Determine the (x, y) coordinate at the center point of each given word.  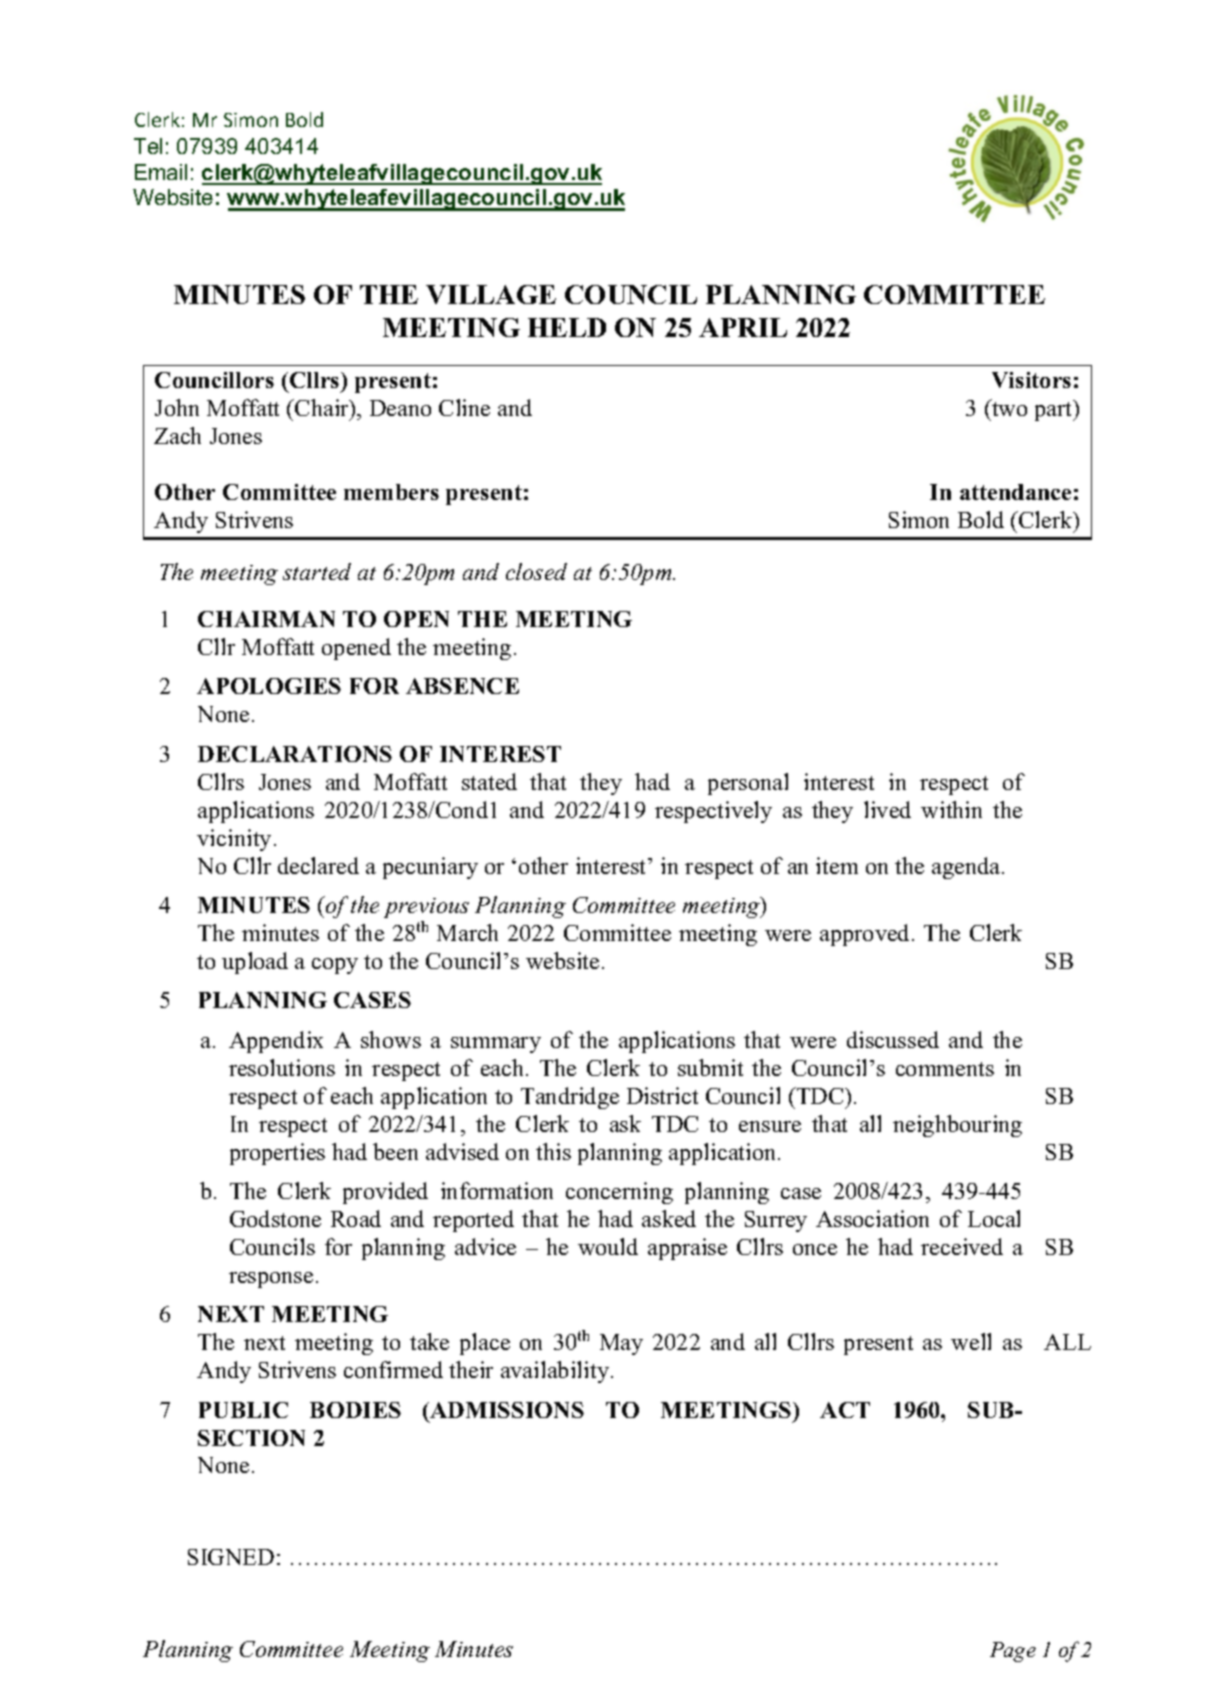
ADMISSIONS (506, 1410)
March (467, 932)
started (317, 571)
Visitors (1031, 380)
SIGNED (231, 1557)
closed (536, 571)
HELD (567, 327)
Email (161, 172)
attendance (1015, 492)
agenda (967, 868)
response (271, 1280)
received (962, 1246)
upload (255, 963)
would (608, 1246)
